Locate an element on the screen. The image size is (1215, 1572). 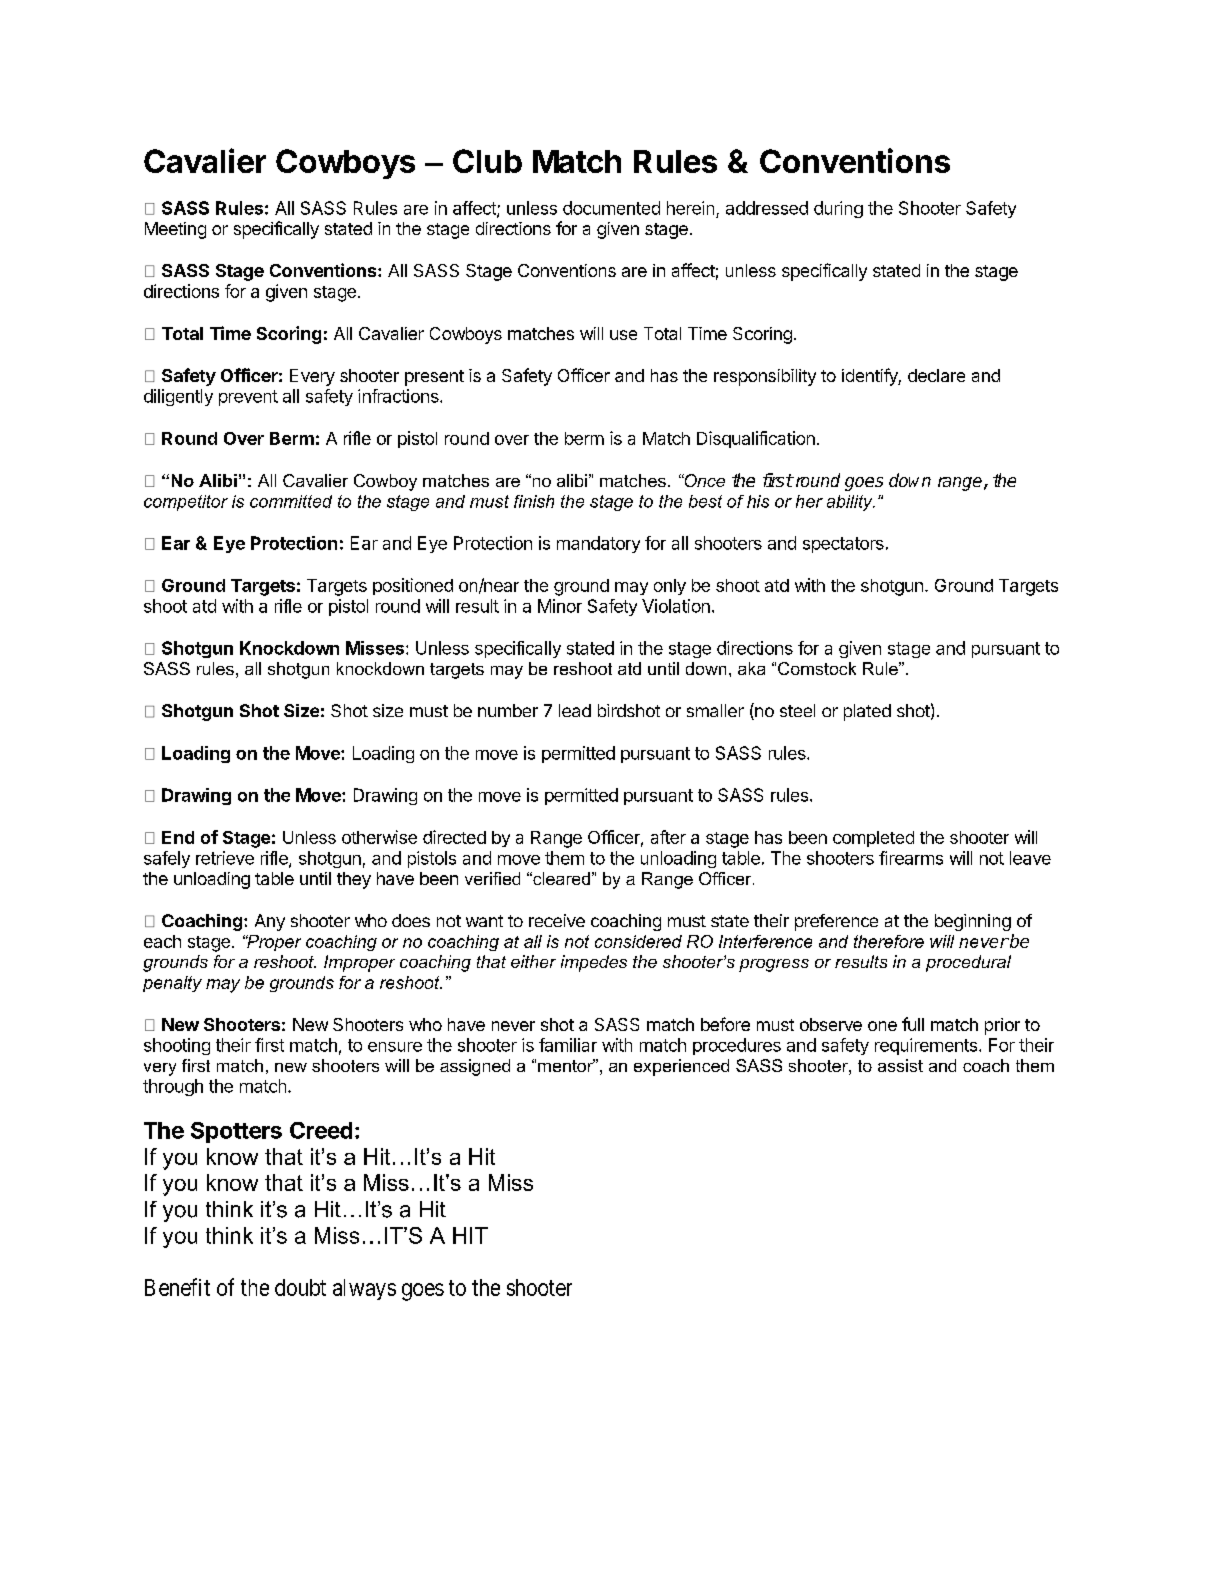
doubt is located at coordinates (300, 1287).
